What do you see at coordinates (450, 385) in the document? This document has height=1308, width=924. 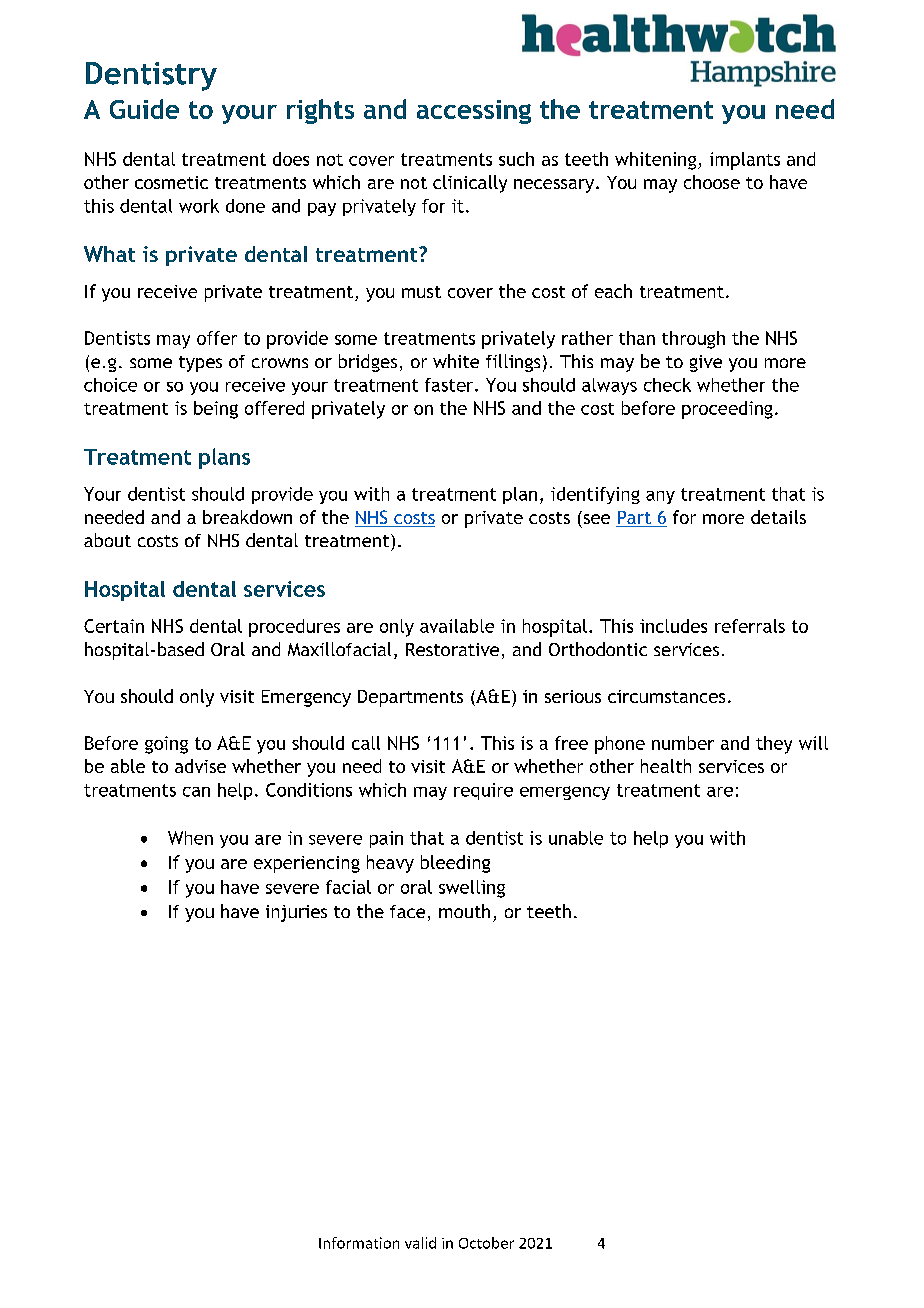 I see `faster` at bounding box center [450, 385].
